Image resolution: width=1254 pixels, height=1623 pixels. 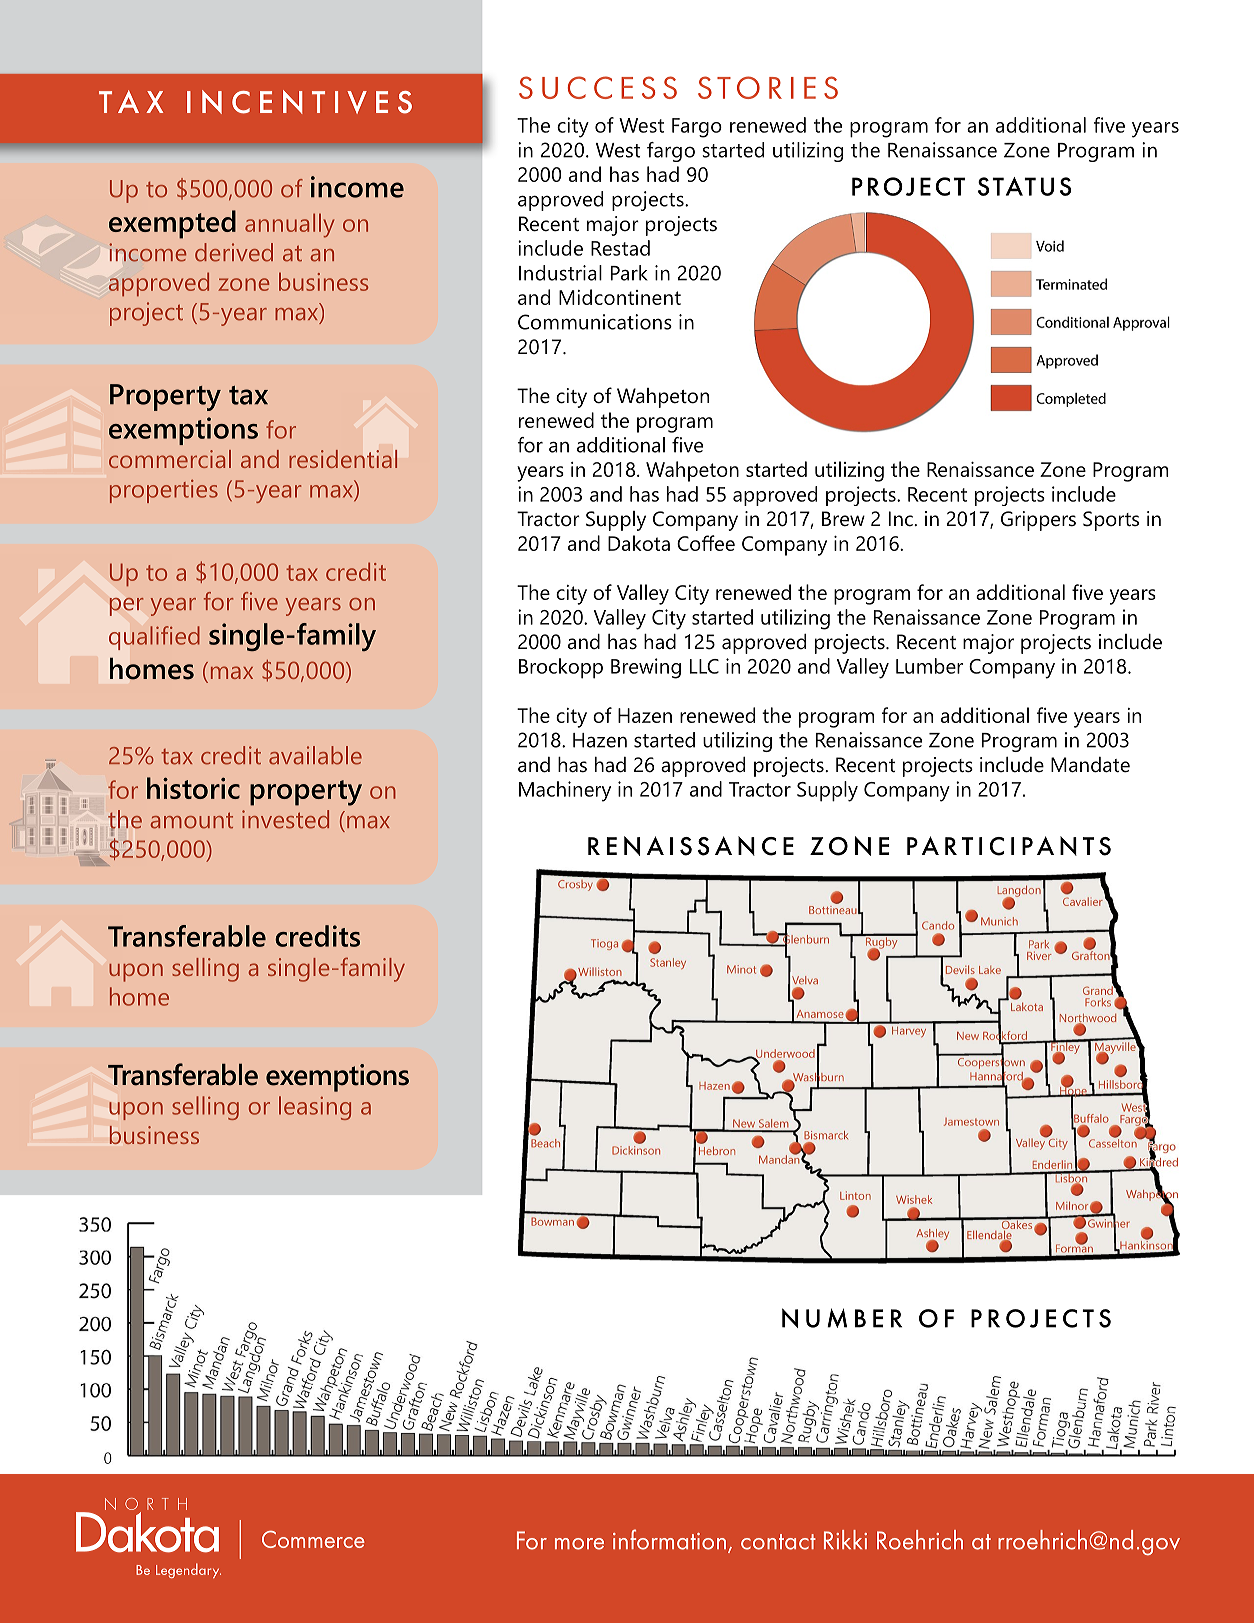 What do you see at coordinates (629, 273) in the screenshot?
I see `Park` at bounding box center [629, 273].
